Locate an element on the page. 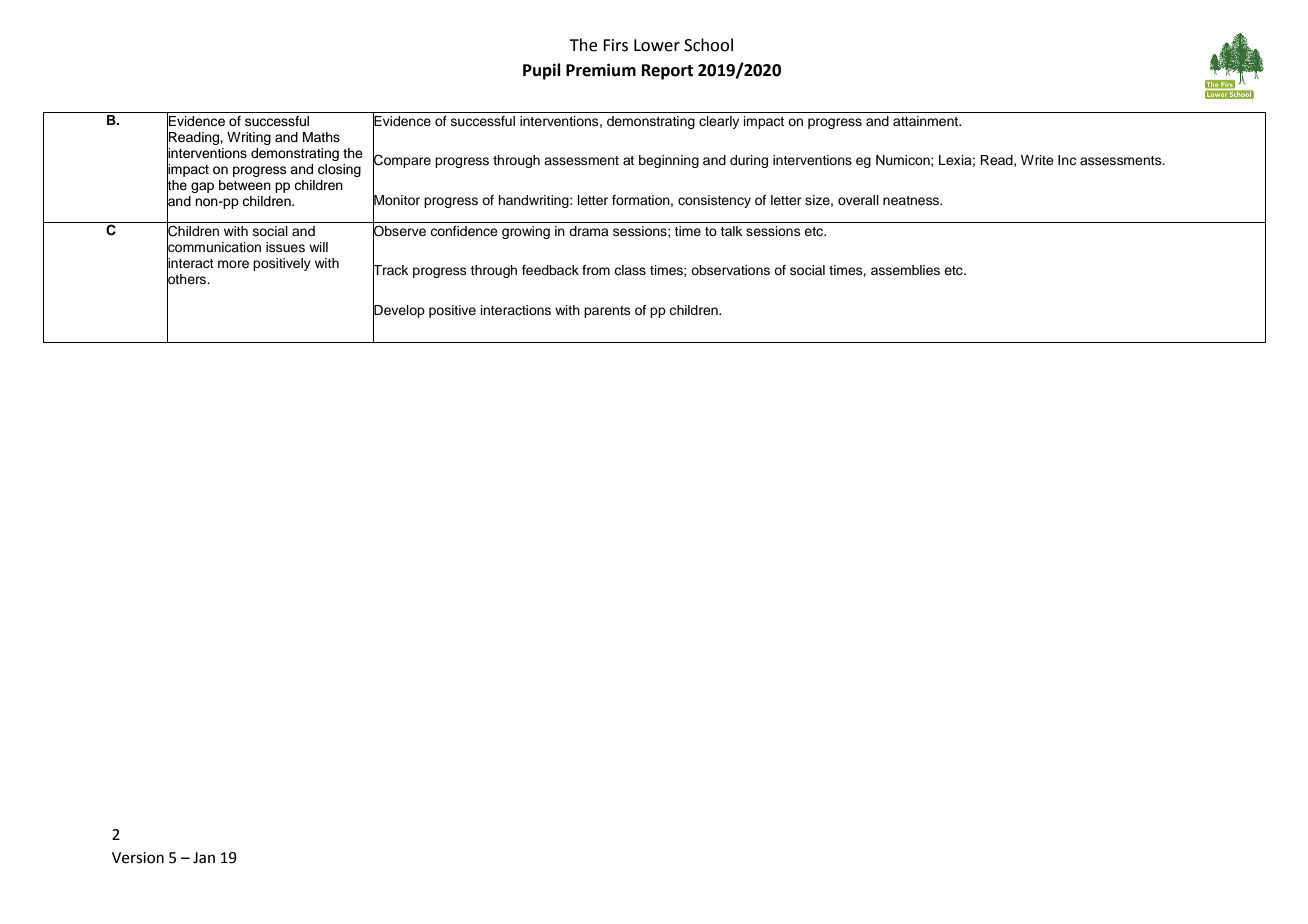 This page has width=1308, height=924. Jan is located at coordinates (204, 858).
